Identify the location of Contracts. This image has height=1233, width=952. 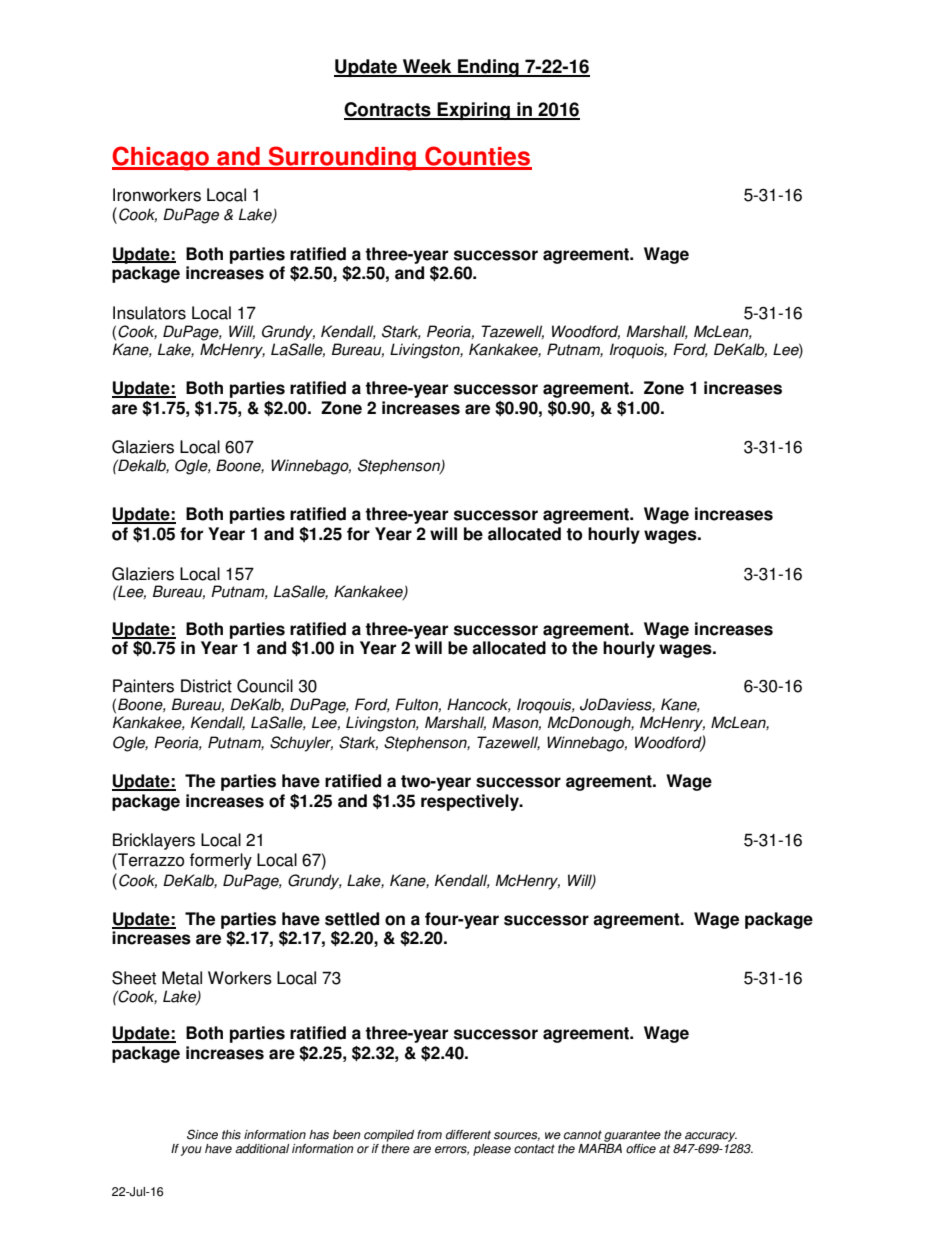
(388, 110).
